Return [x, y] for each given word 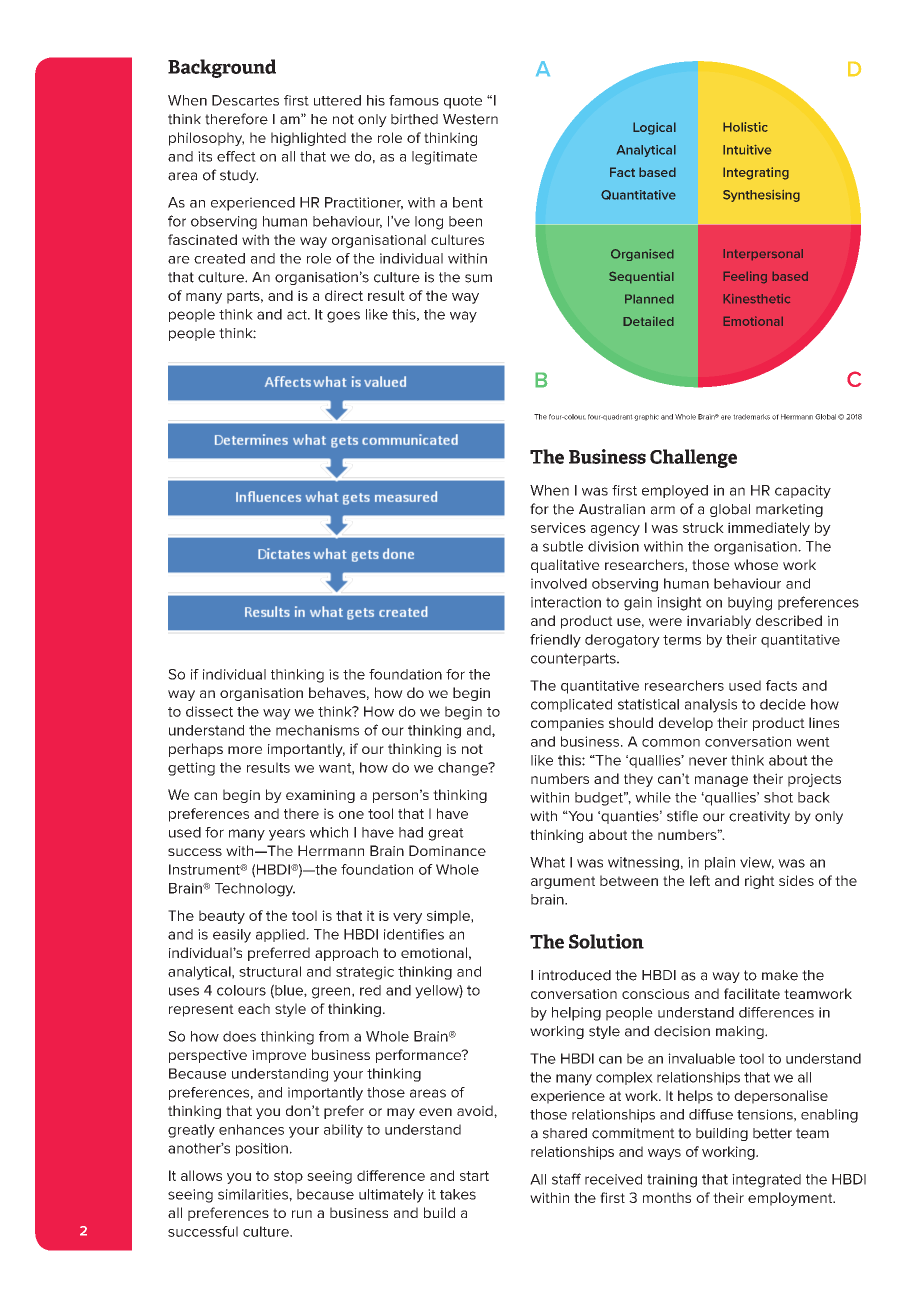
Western [470, 119]
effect [236, 156]
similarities [254, 1194]
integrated [766, 1181]
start [474, 1176]
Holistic [745, 127]
